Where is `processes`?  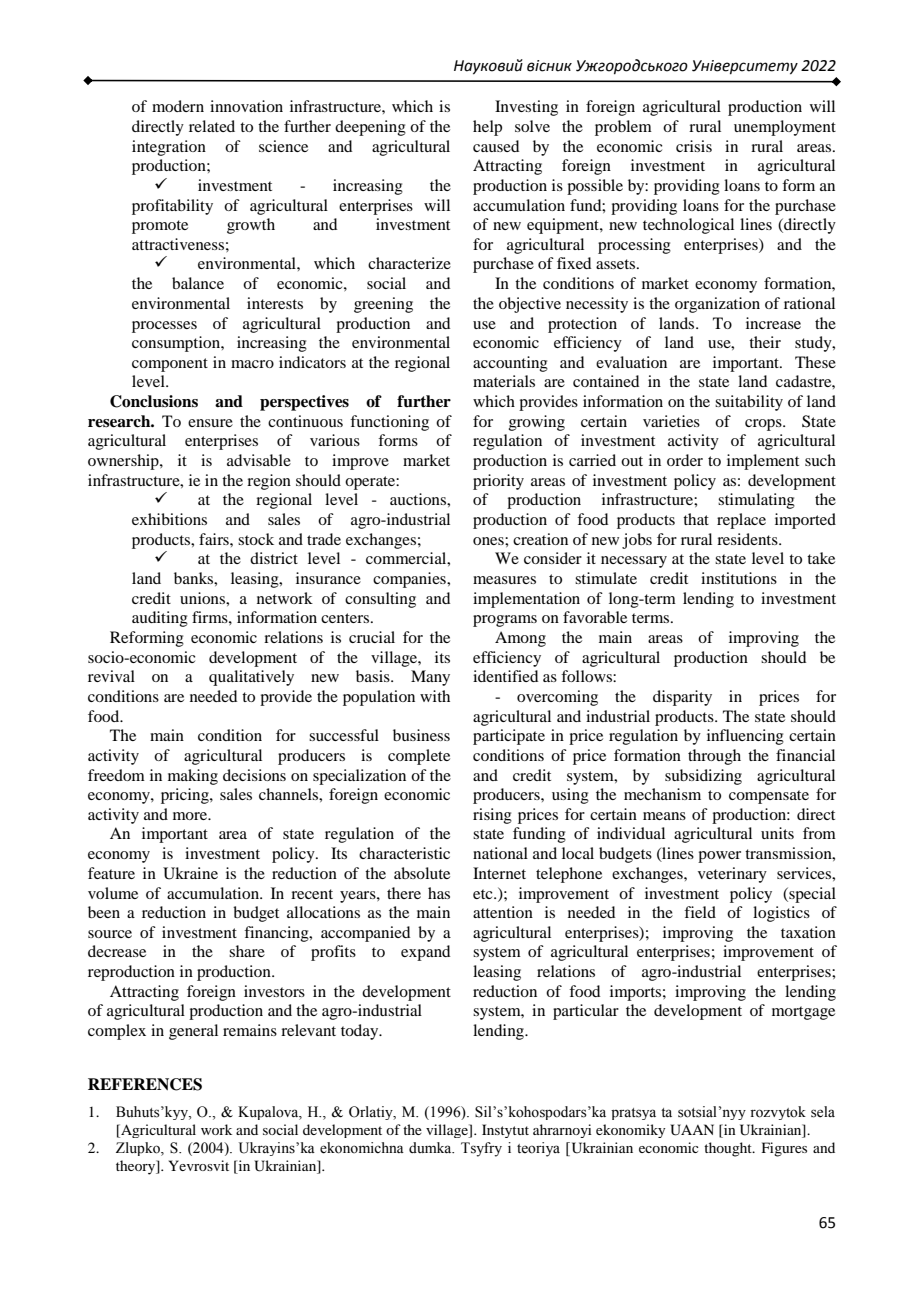 processes is located at coordinates (164, 327).
